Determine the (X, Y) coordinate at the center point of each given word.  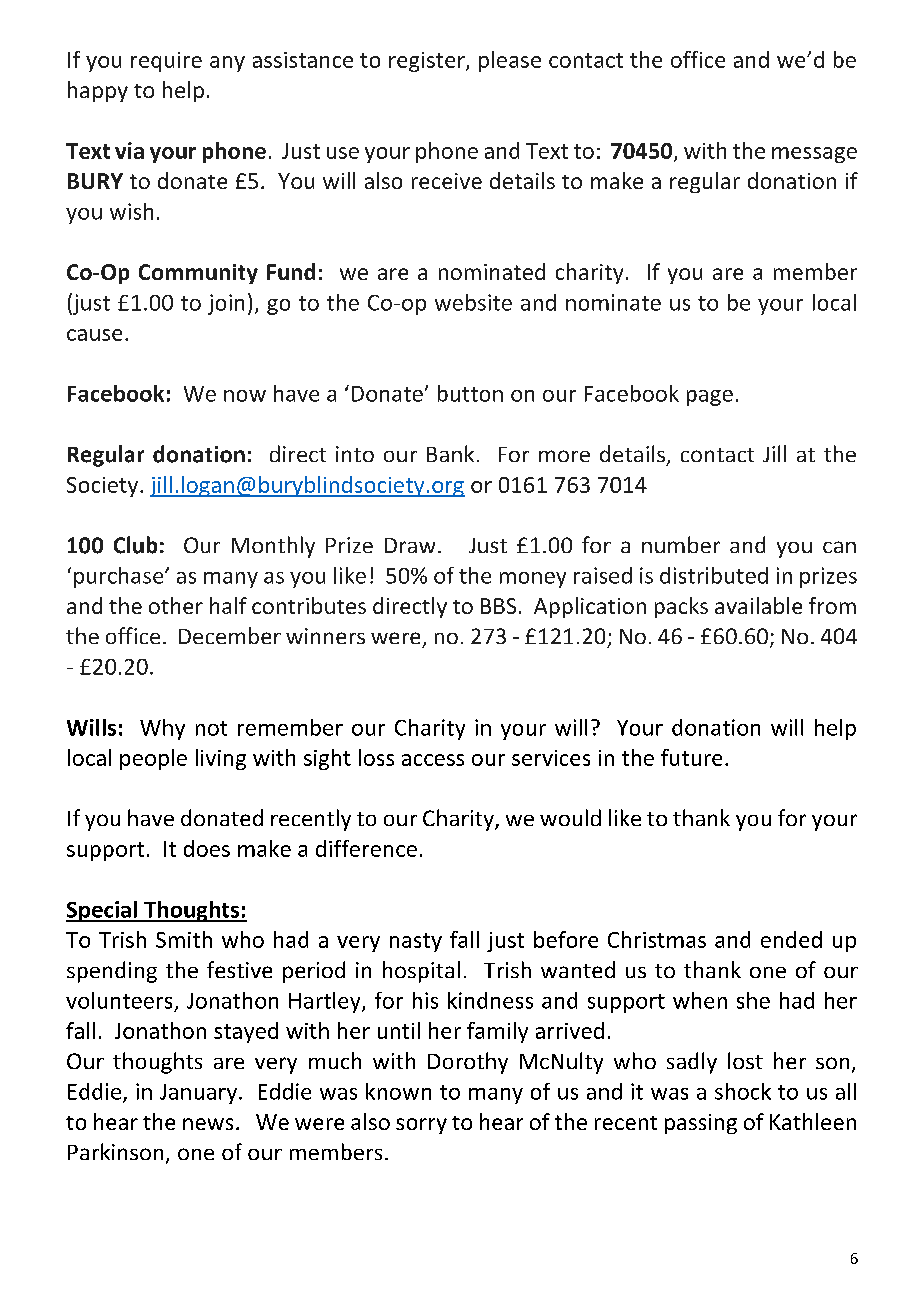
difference (366, 848)
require (166, 62)
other (176, 605)
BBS (498, 606)
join (226, 304)
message (814, 155)
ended (791, 939)
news (208, 1124)
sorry (421, 1126)
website (473, 302)
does (207, 848)
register (428, 62)
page (710, 398)
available (758, 605)
